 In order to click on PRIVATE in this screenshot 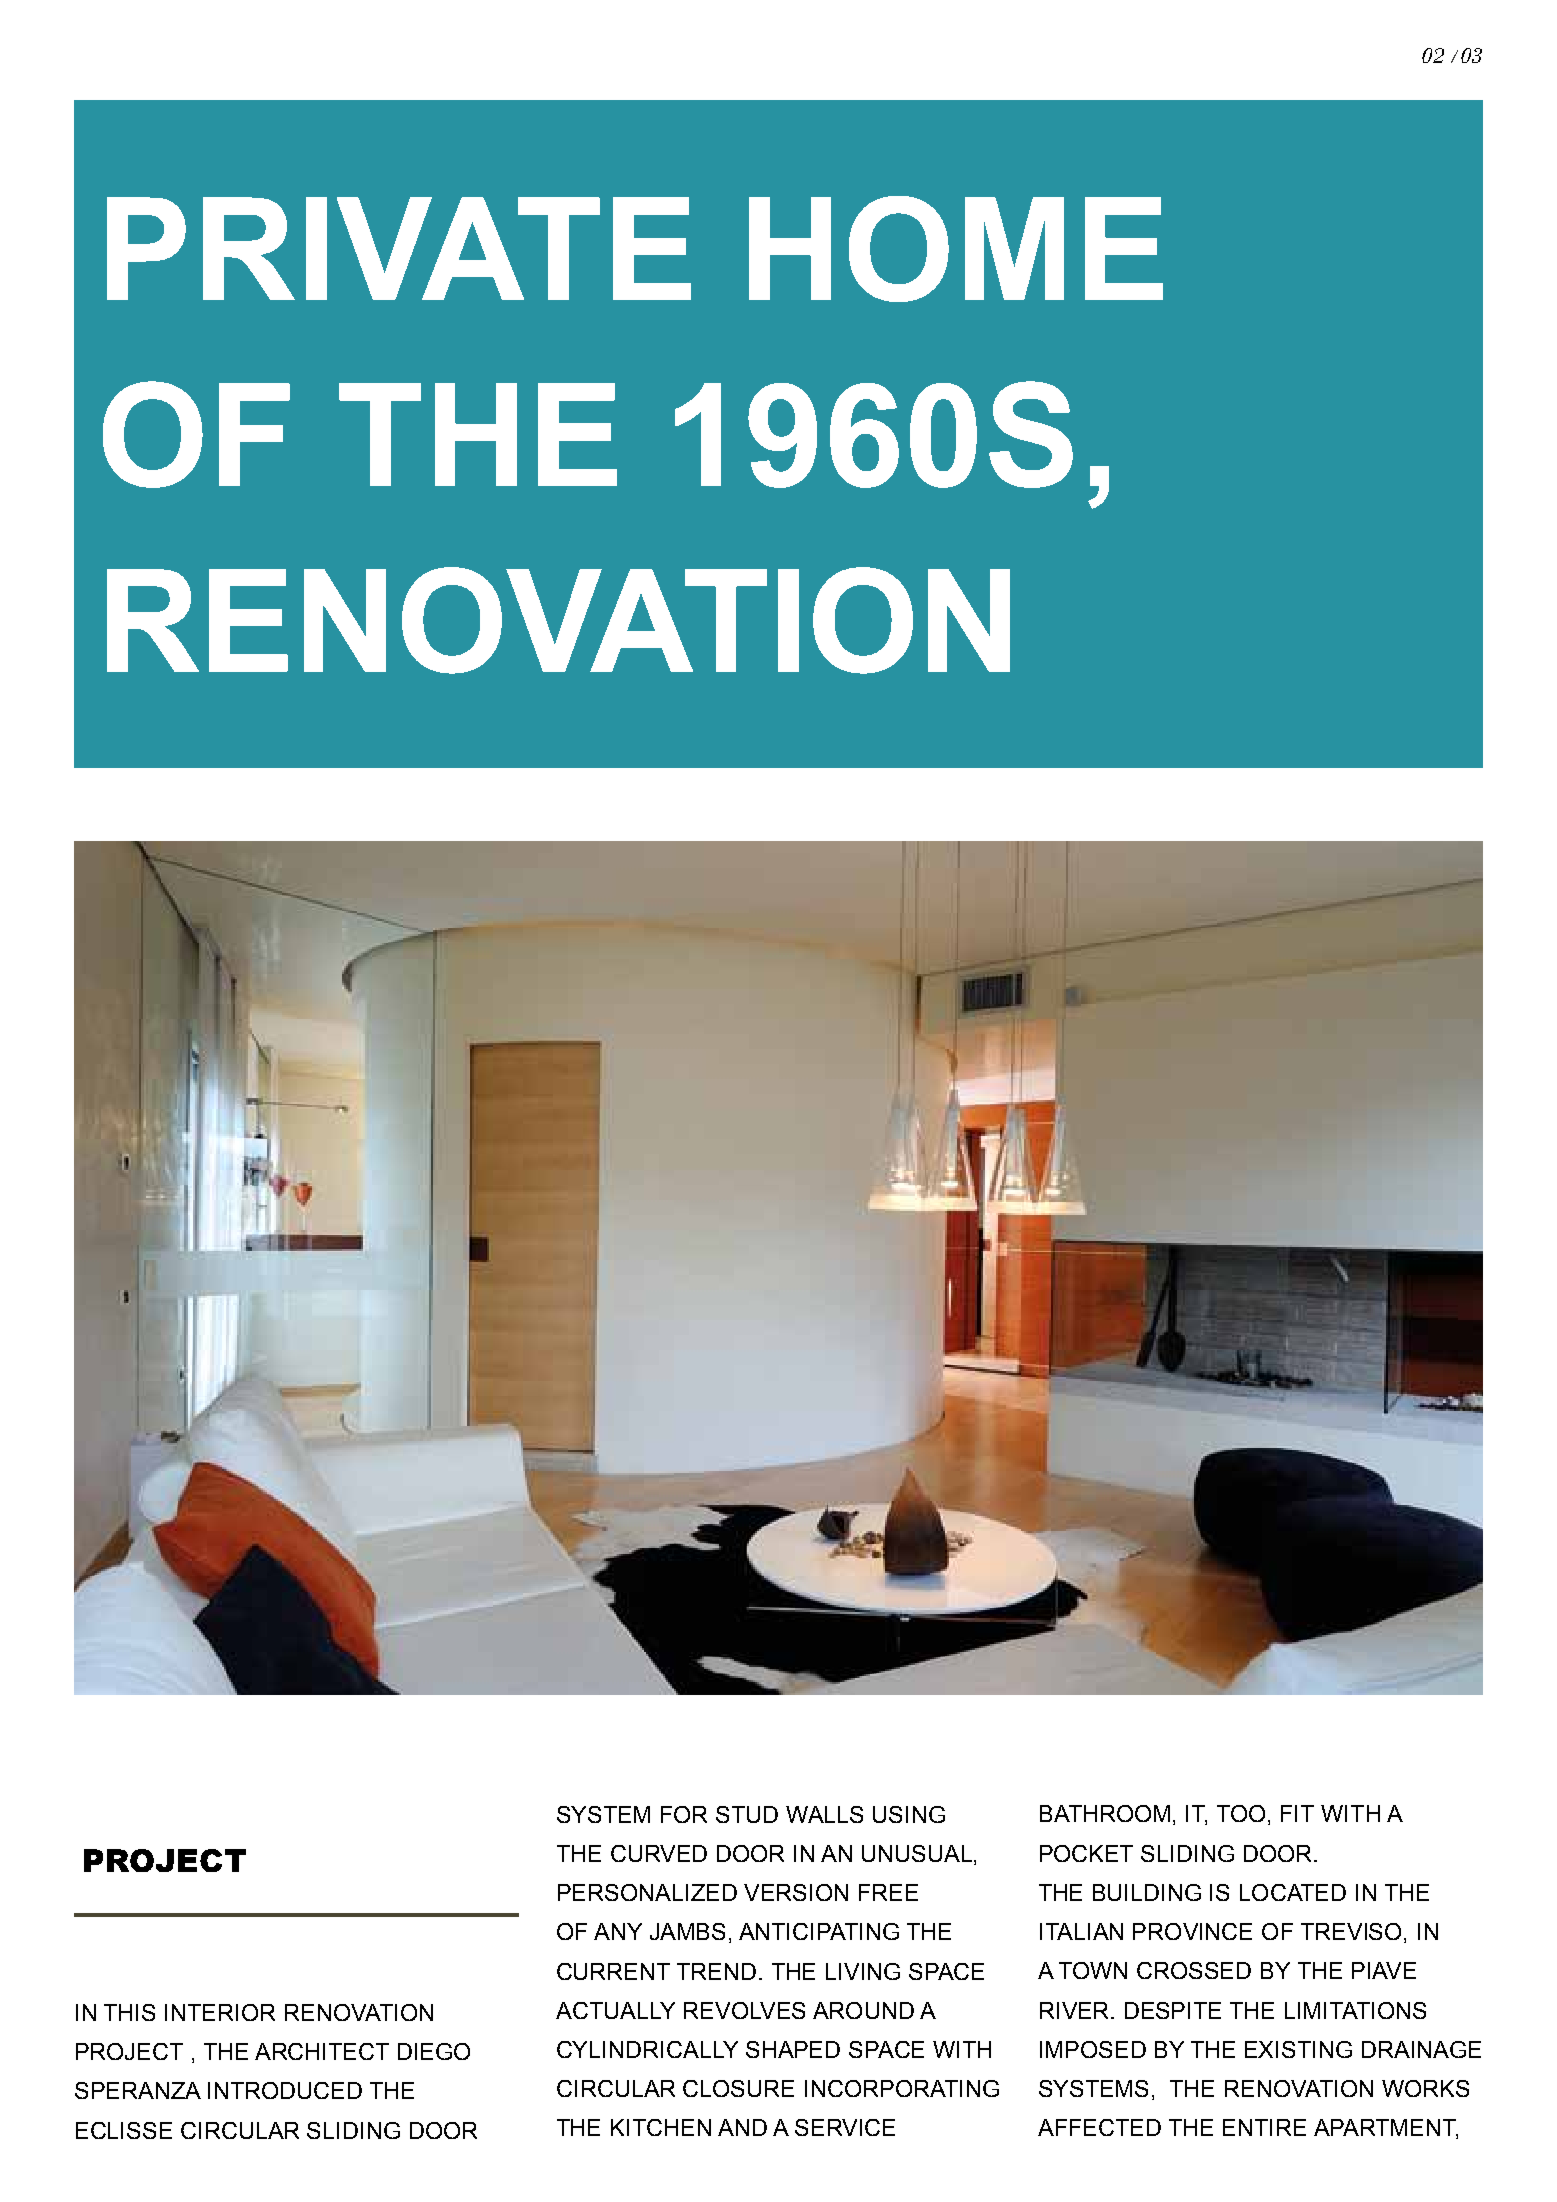, I will do `click(399, 248)`.
